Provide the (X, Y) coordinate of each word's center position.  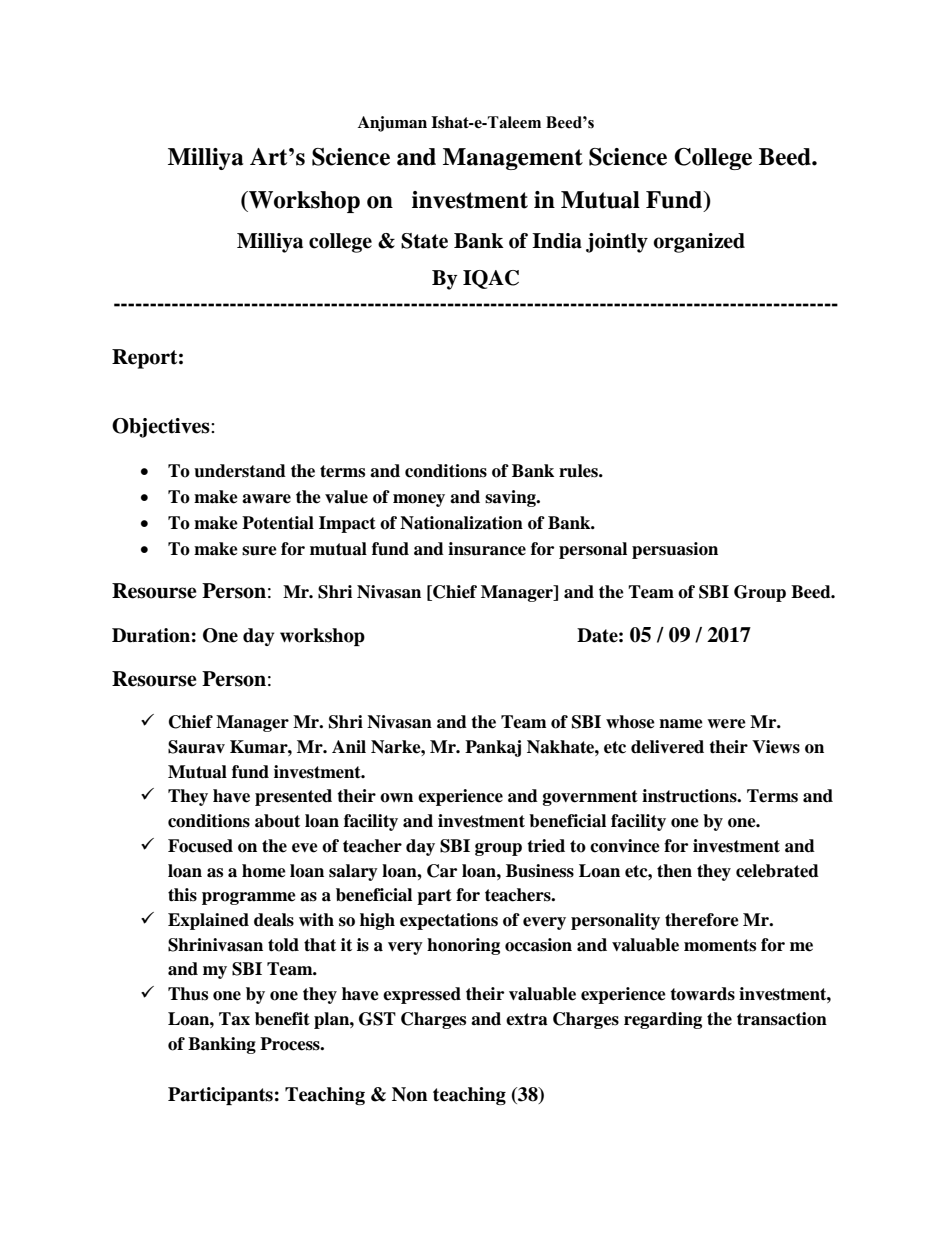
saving (511, 498)
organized (699, 243)
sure (259, 551)
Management (513, 159)
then (674, 871)
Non (410, 1094)
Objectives (162, 428)
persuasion (675, 550)
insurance (487, 549)
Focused (200, 846)
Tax (234, 1019)
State (424, 241)
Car (442, 871)
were (726, 724)
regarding (663, 1020)
